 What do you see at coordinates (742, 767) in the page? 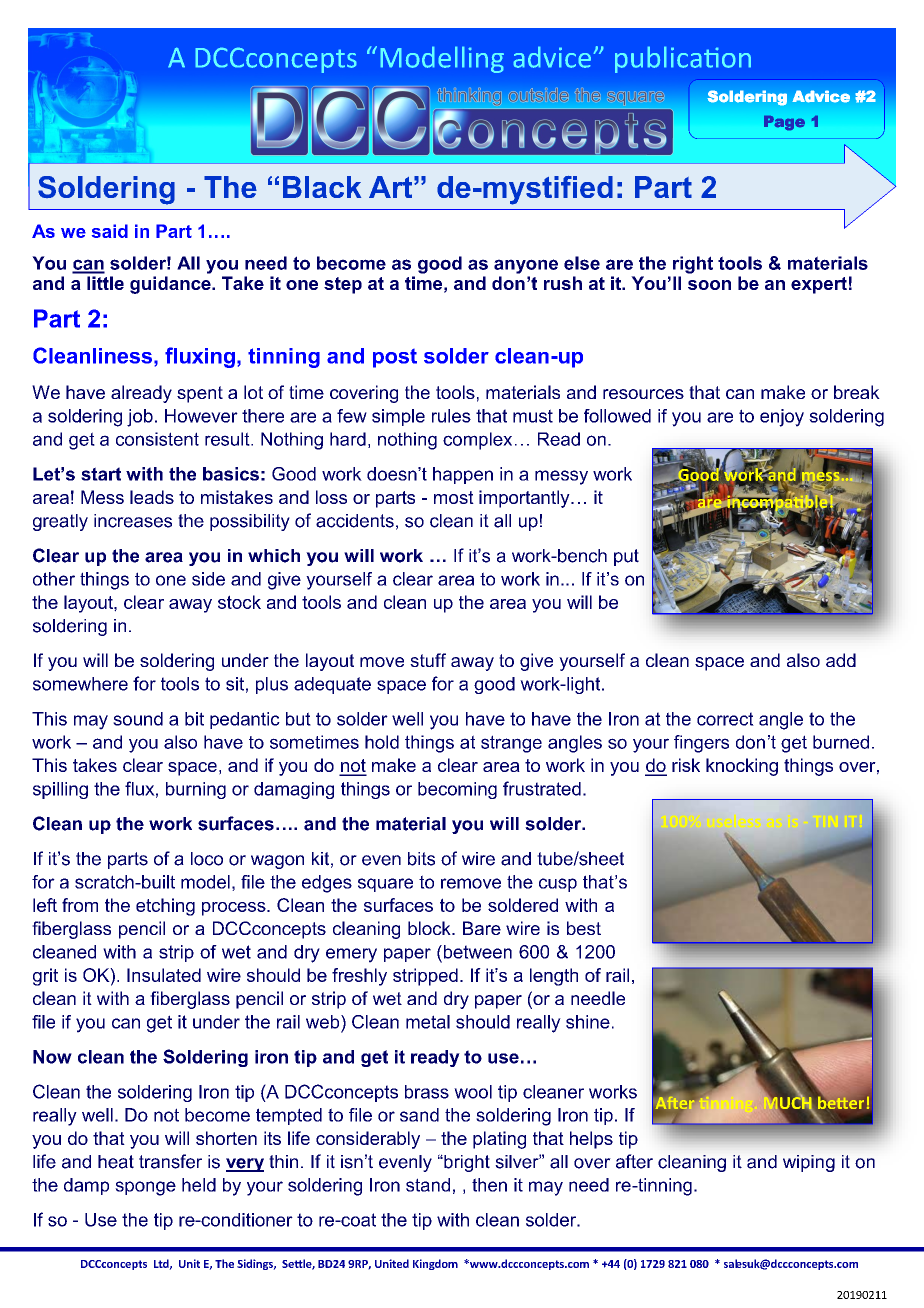
I see `knocking` at bounding box center [742, 767].
